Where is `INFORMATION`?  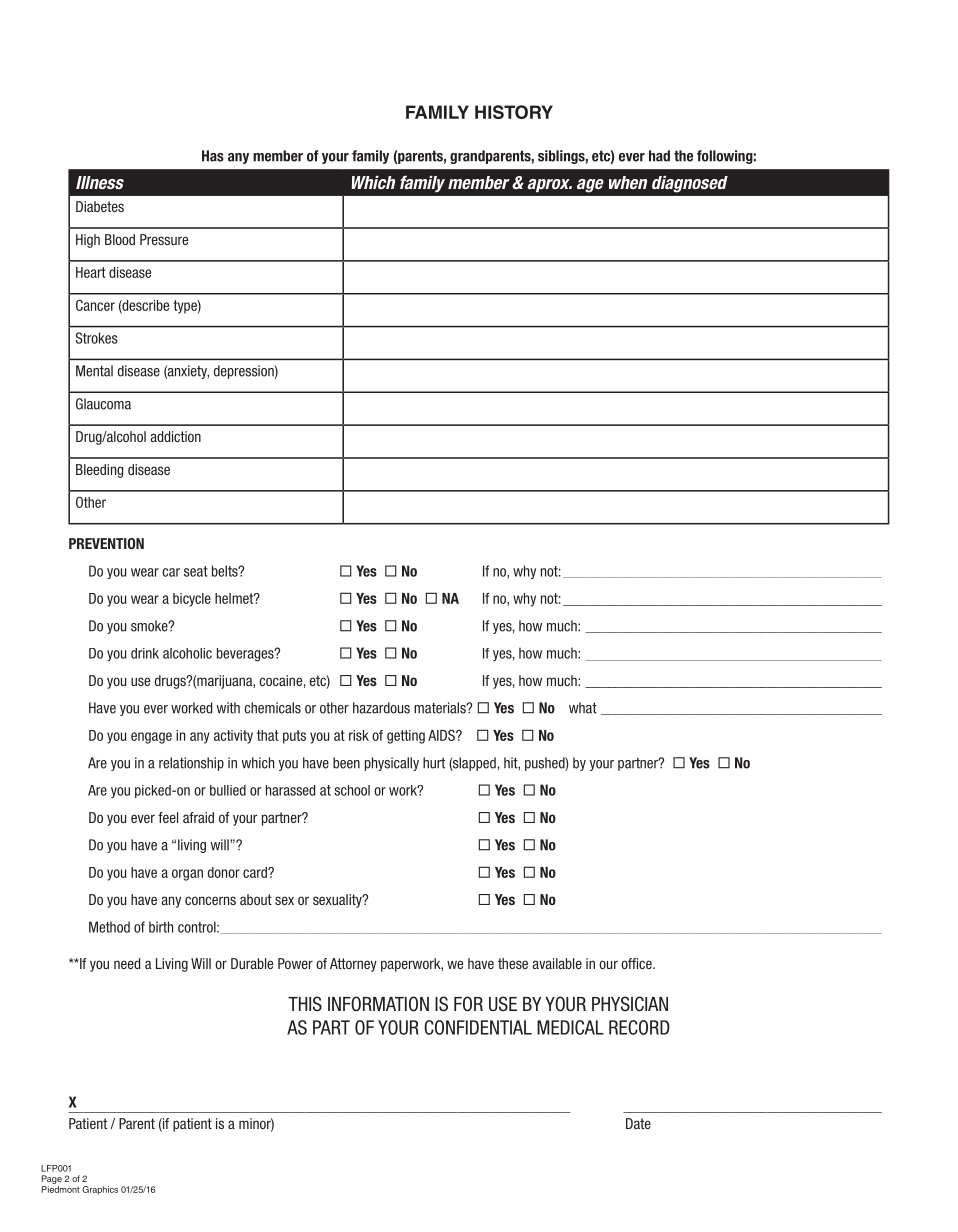 INFORMATION is located at coordinates (378, 1004).
